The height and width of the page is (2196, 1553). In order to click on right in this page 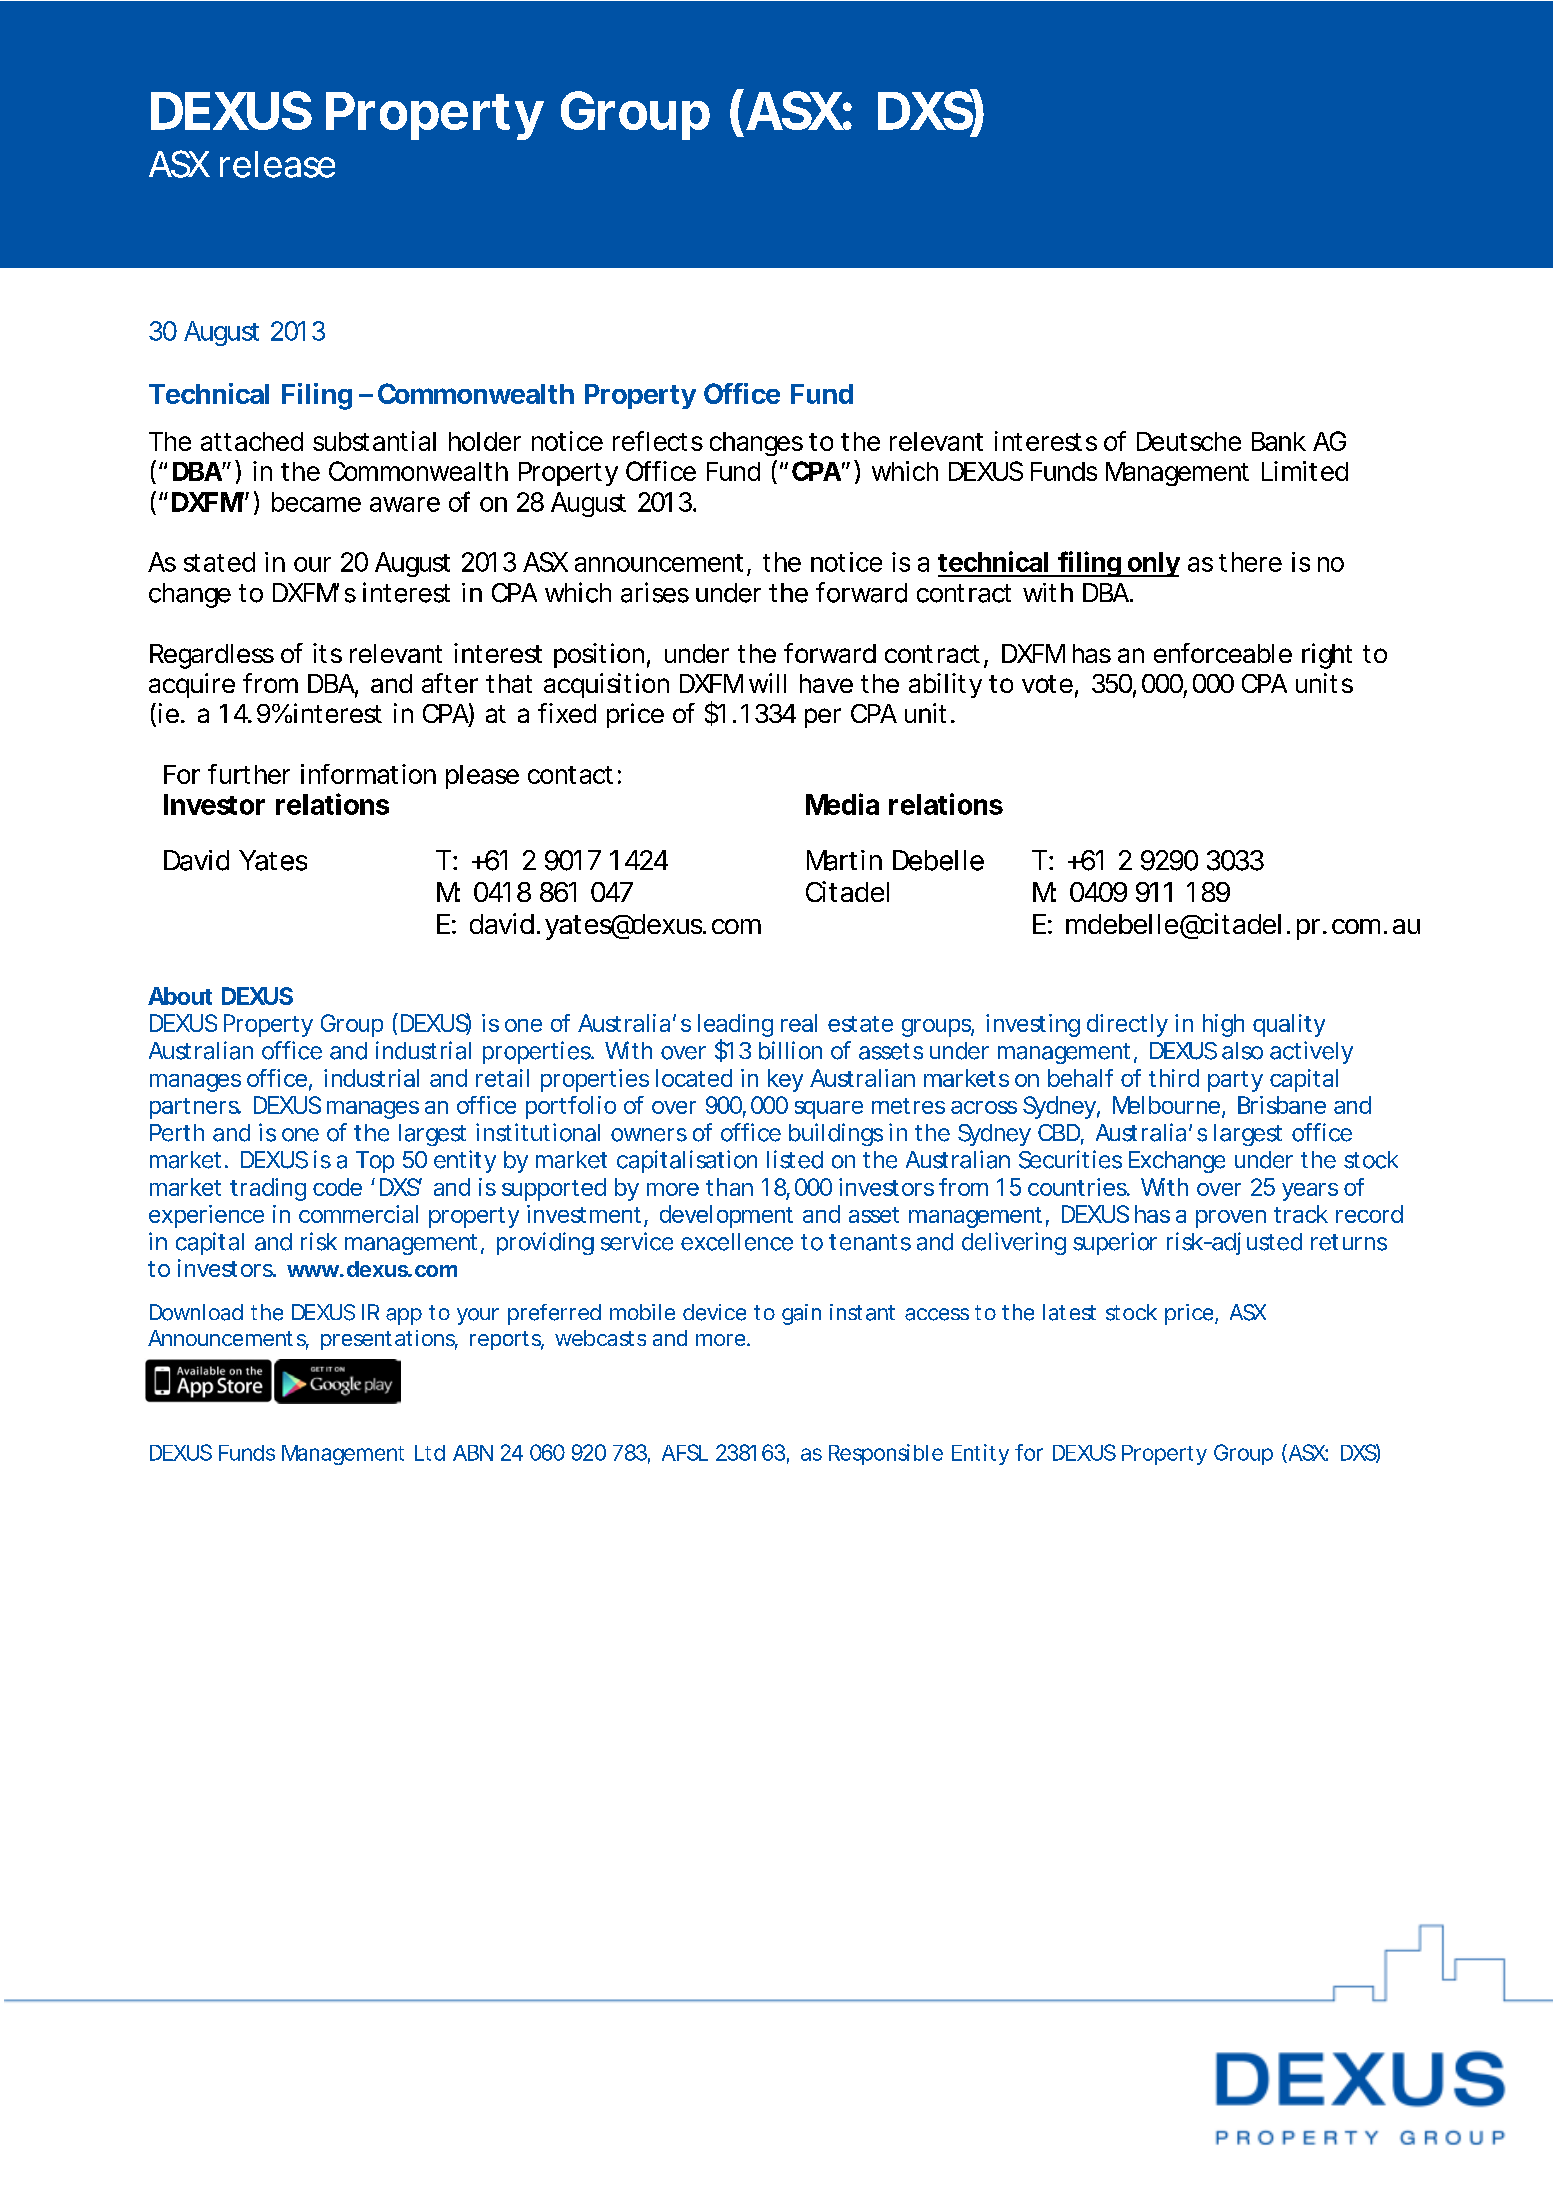, I will do `click(1327, 656)`.
